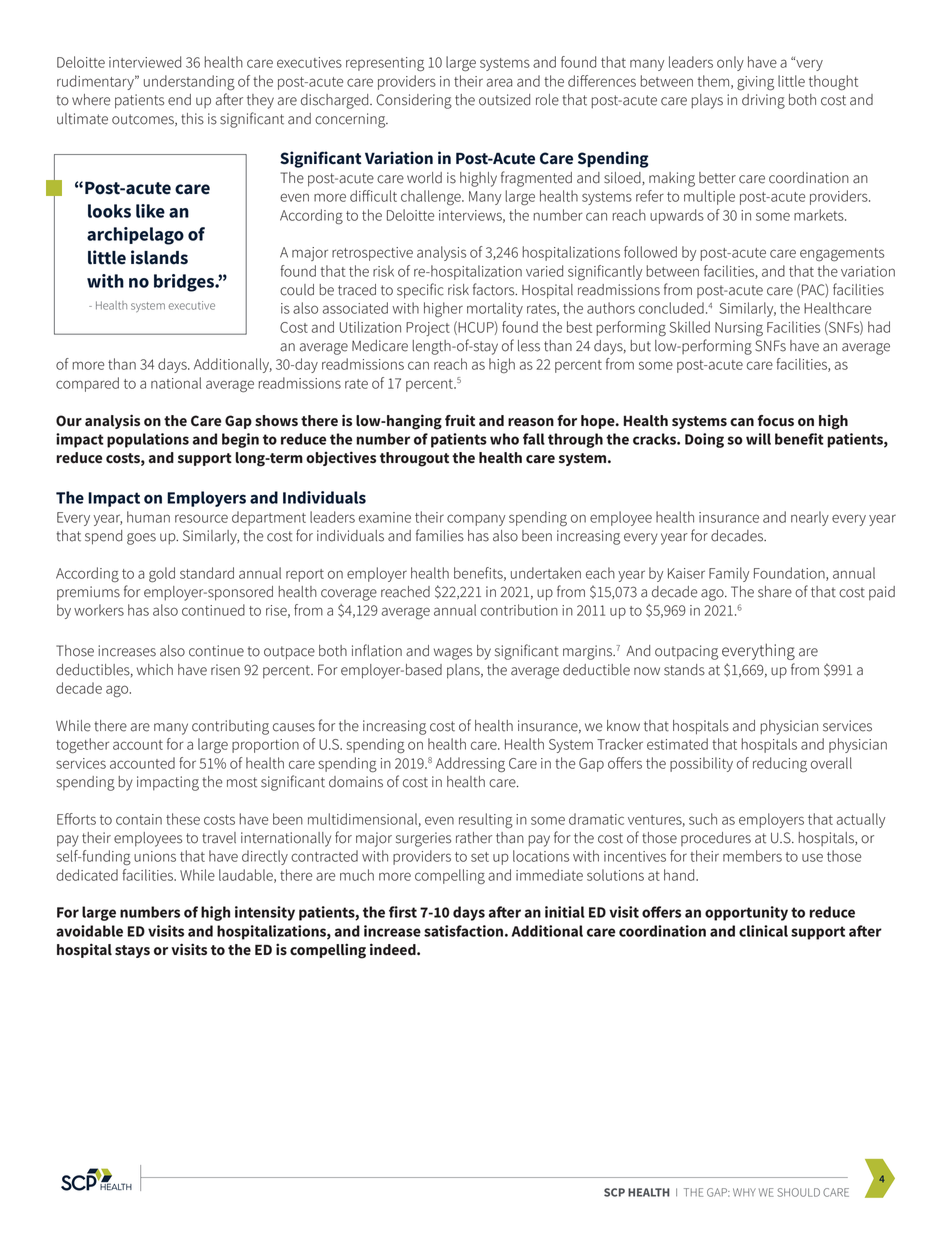 This screenshot has height=1233, width=952. Describe the element at coordinates (775, 592) in the screenshot. I see `share` at that location.
